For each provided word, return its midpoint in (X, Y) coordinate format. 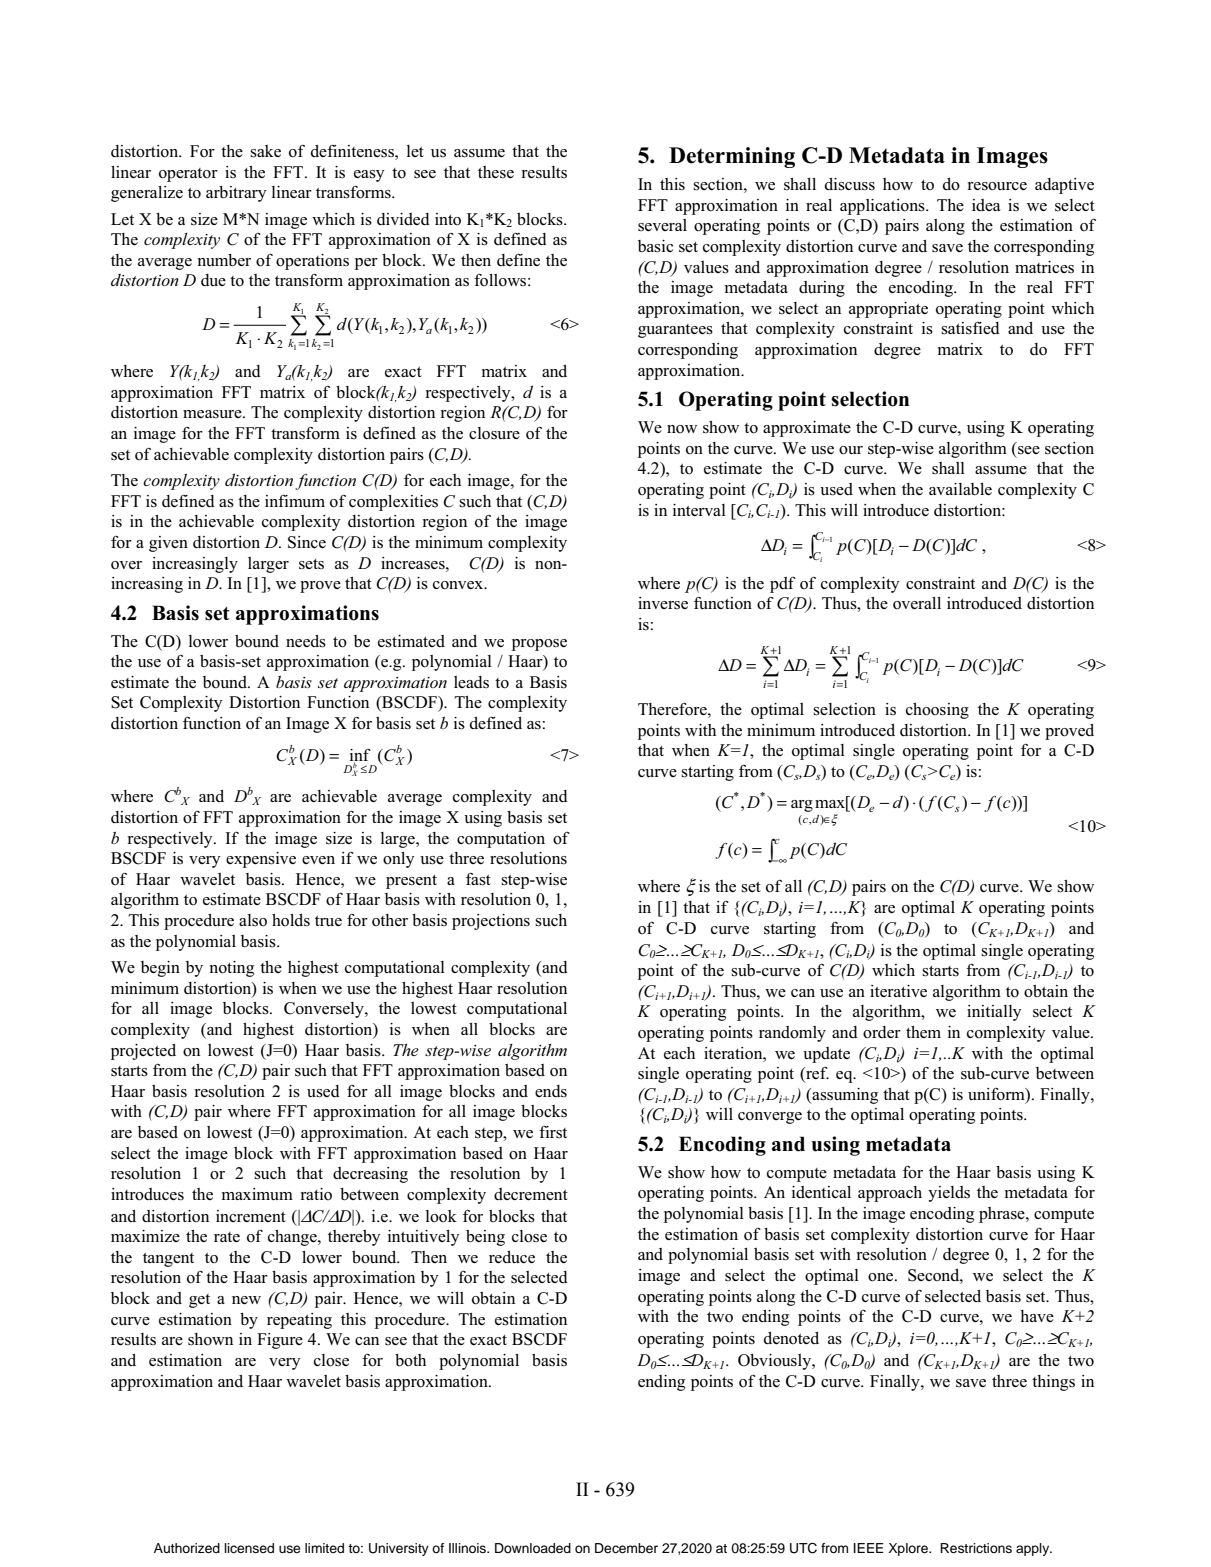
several (662, 225)
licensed (249, 1548)
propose (539, 645)
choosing (937, 711)
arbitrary (236, 194)
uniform (997, 1094)
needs (306, 641)
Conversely (325, 1010)
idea (986, 205)
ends (551, 1091)
